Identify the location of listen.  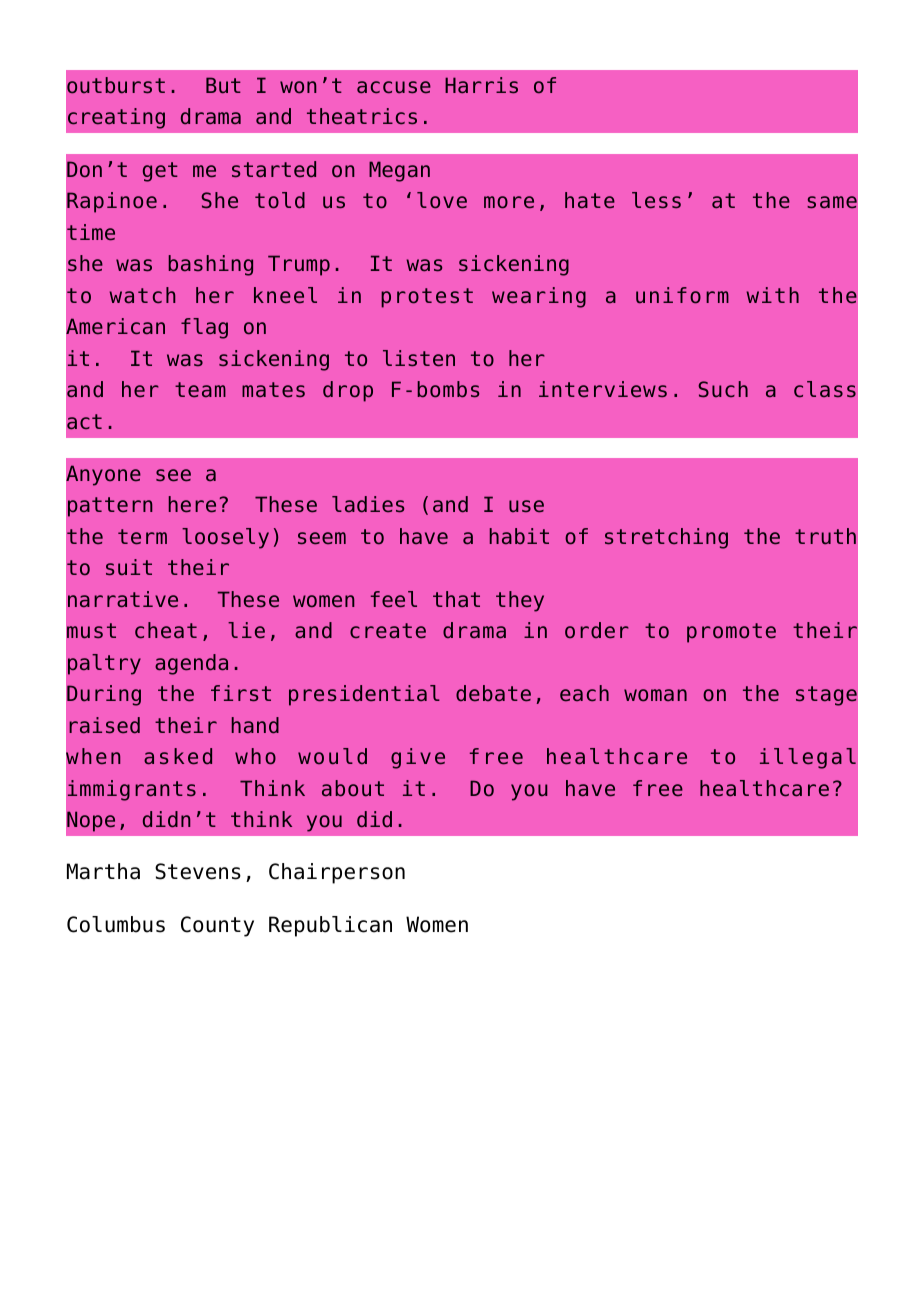
(419, 358).
